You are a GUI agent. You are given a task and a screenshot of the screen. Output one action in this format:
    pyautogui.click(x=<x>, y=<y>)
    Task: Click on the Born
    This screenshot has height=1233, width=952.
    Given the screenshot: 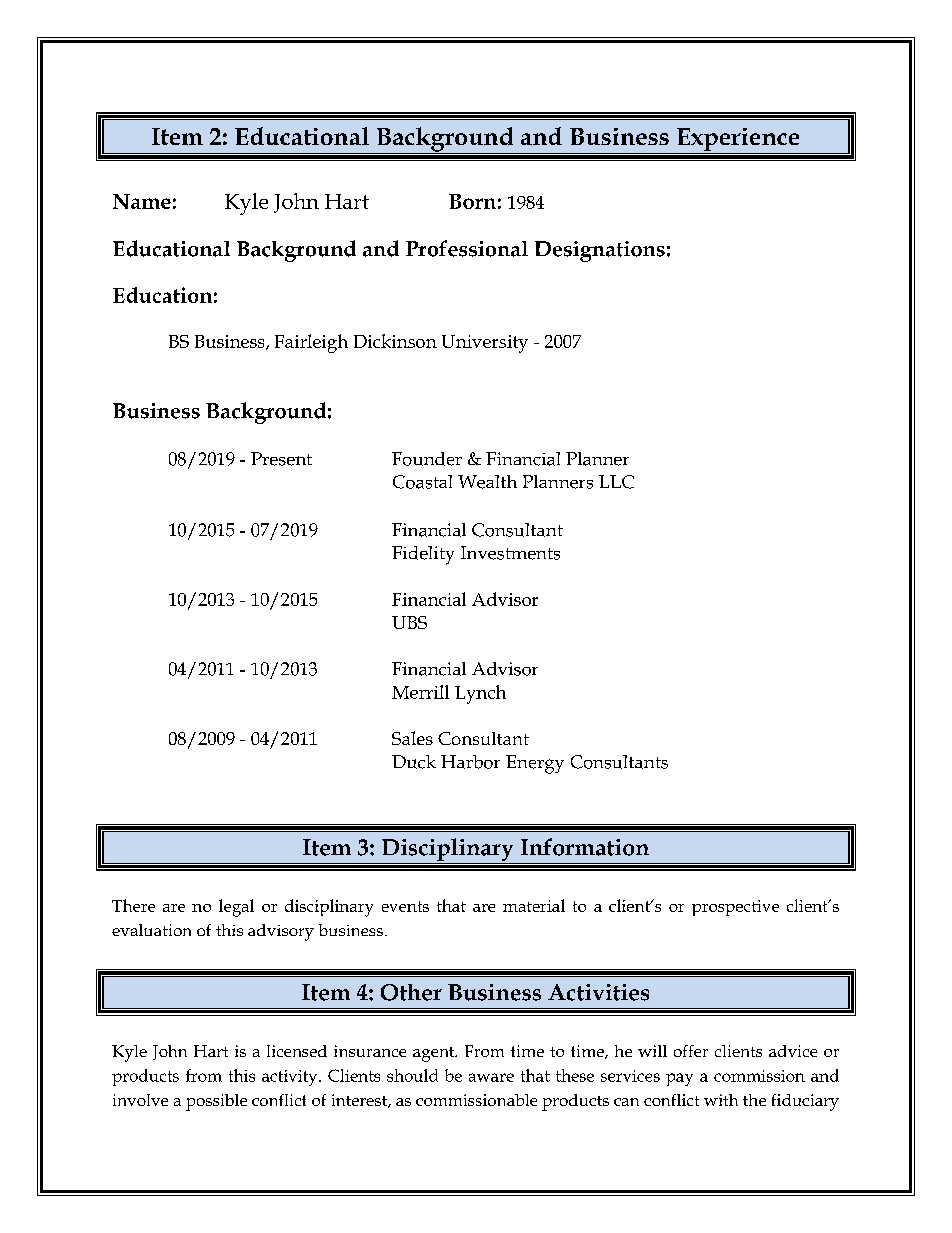 What is the action you would take?
    pyautogui.click(x=472, y=201)
